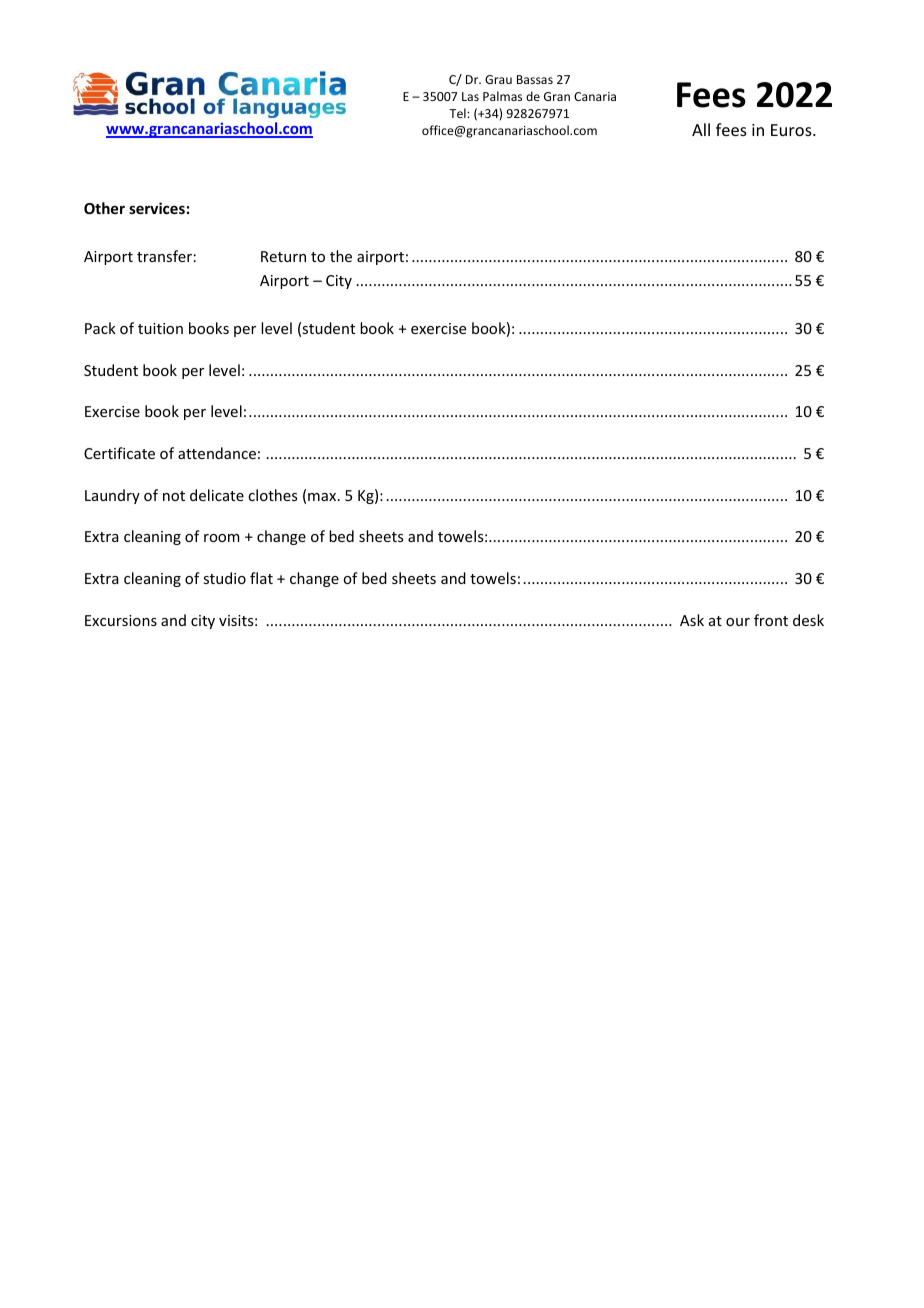 The width and height of the screenshot is (924, 1308). I want to click on Return, so click(283, 256).
